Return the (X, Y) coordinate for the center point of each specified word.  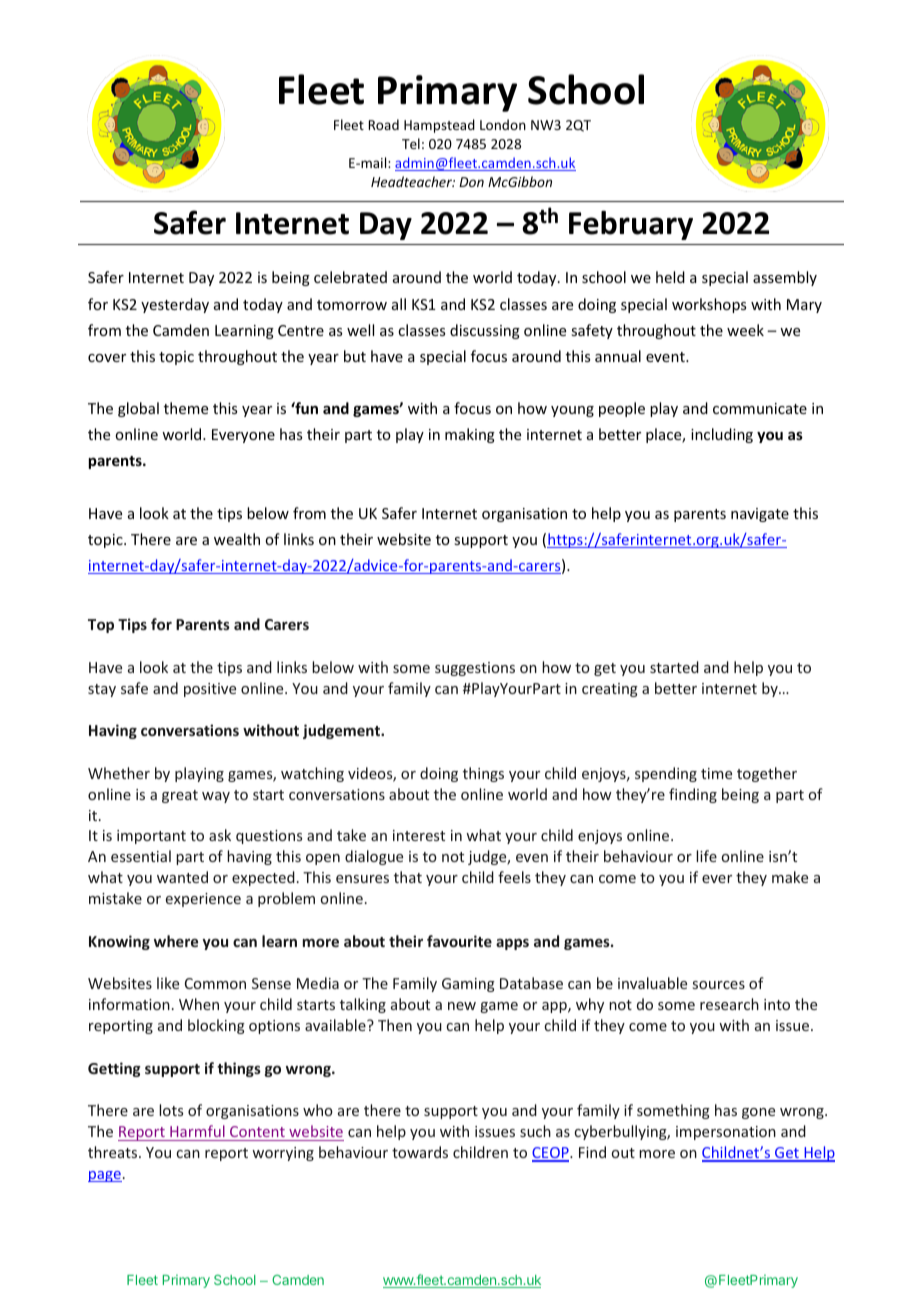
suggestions (475, 669)
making (470, 435)
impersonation (726, 1133)
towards (420, 1152)
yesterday (175, 305)
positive (210, 690)
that (408, 877)
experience (203, 900)
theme (186, 408)
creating (610, 690)
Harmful (197, 1131)
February (631, 225)
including (722, 435)
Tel (411, 143)
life (706, 856)
